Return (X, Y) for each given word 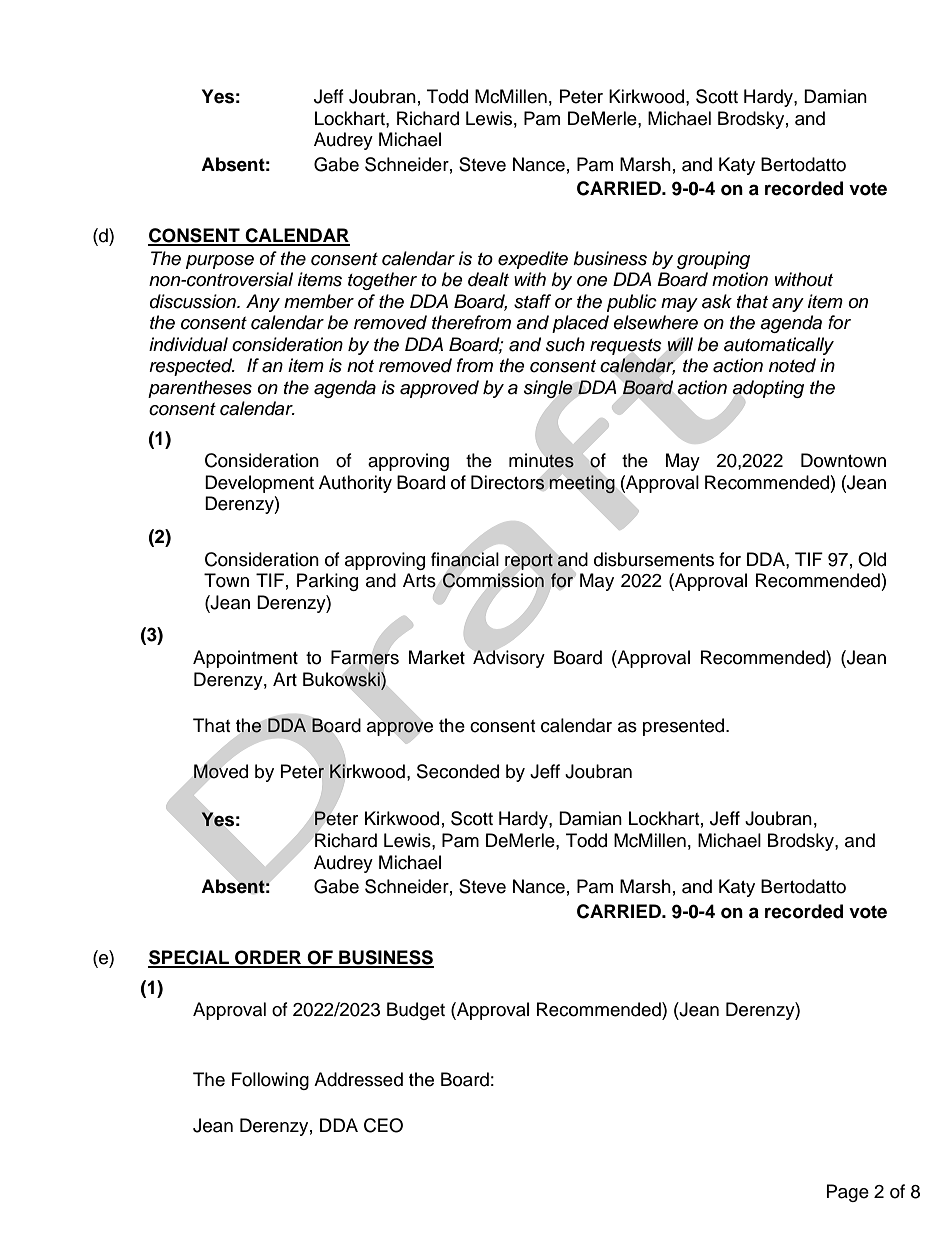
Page (848, 1193)
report (529, 562)
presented (685, 727)
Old (872, 559)
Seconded (458, 771)
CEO (383, 1125)
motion (740, 279)
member (319, 301)
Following (270, 1081)
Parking (327, 582)
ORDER (268, 958)
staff (532, 301)
